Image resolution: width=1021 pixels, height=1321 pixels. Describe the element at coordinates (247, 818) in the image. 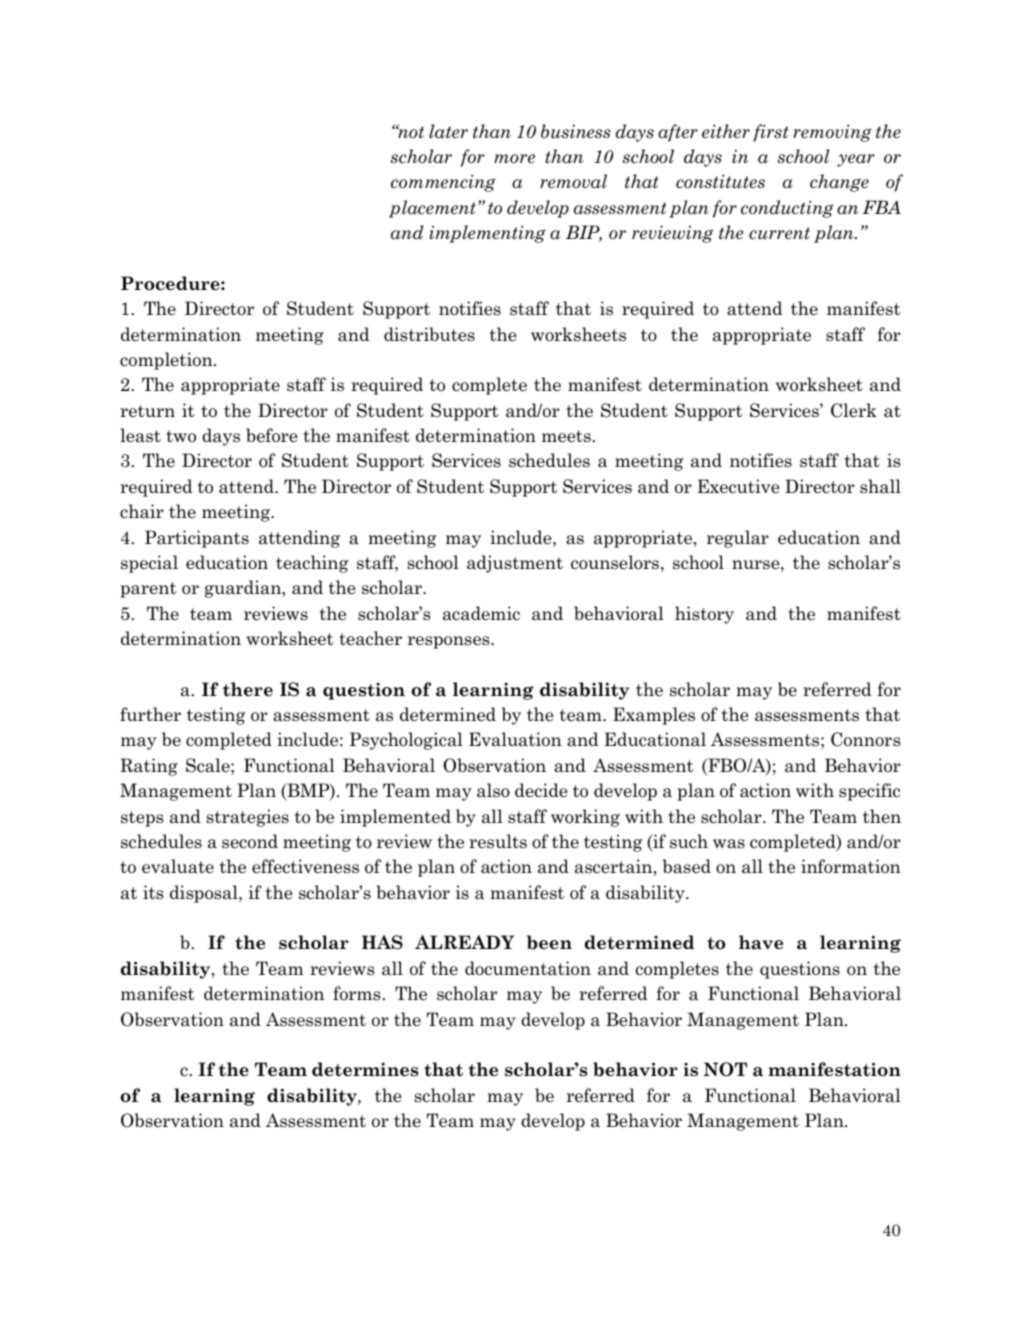

I see `strategies` at that location.
